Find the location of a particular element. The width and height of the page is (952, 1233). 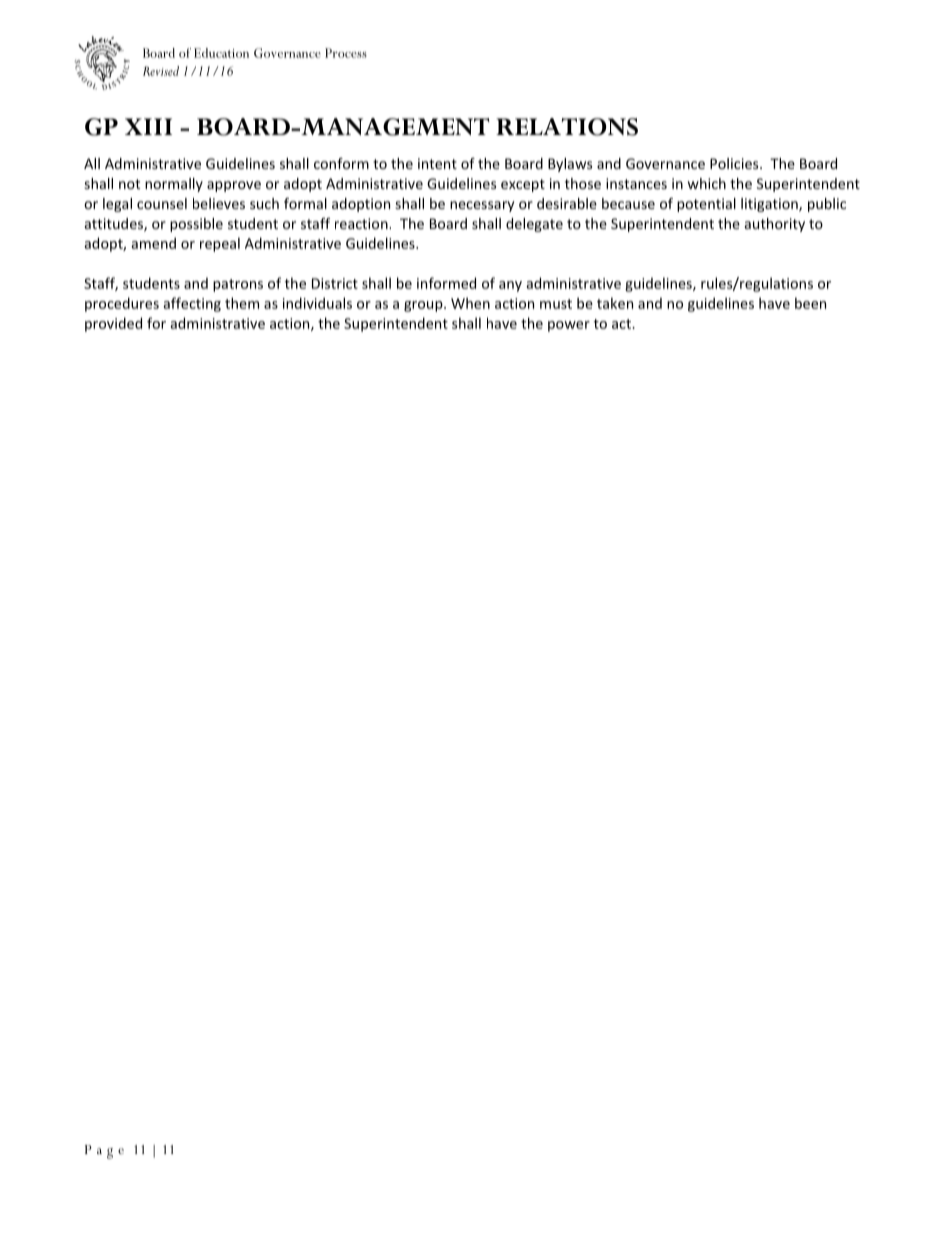

group is located at coordinates (424, 306).
